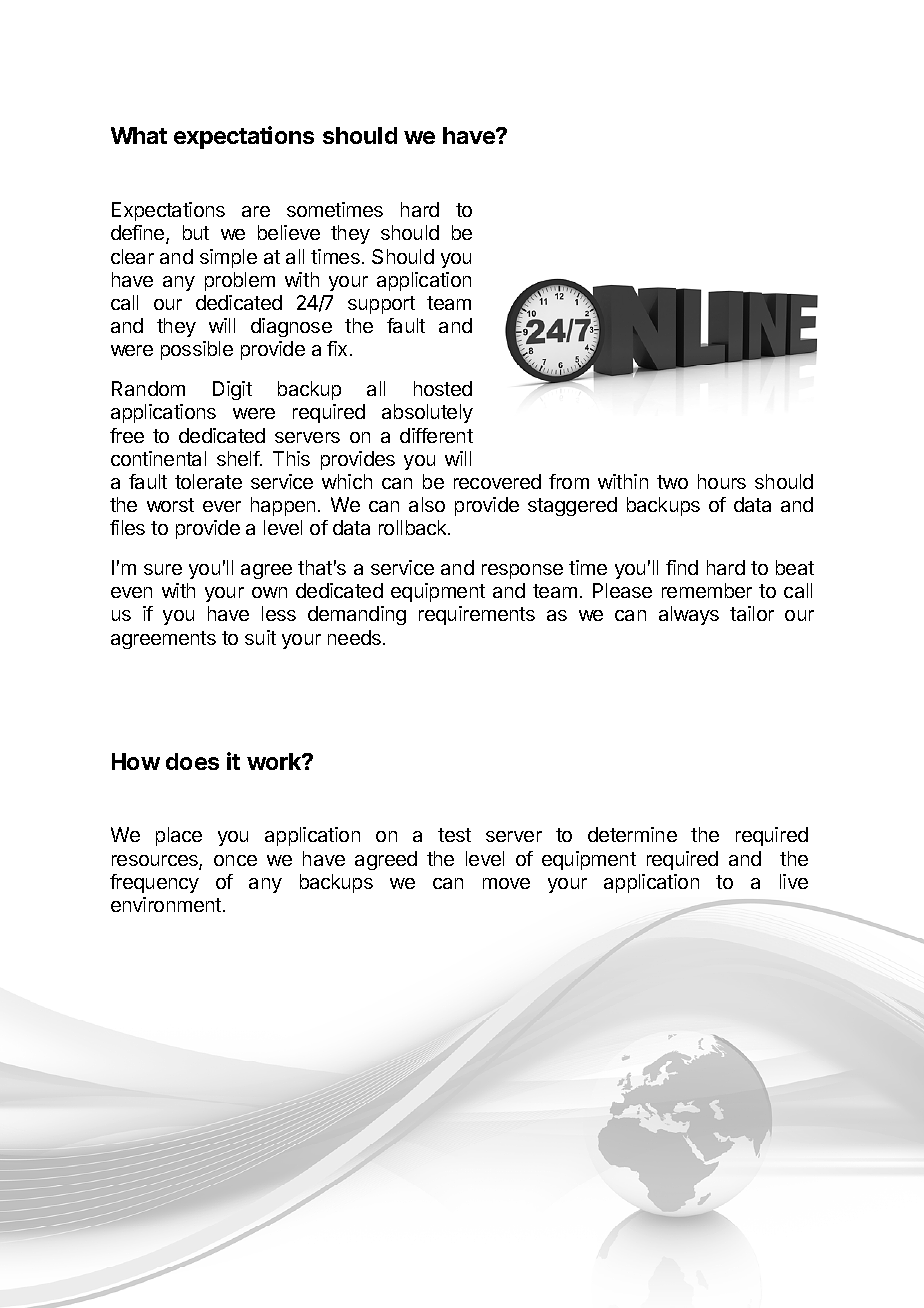  What do you see at coordinates (260, 637) in the screenshot?
I see `suit` at bounding box center [260, 637].
